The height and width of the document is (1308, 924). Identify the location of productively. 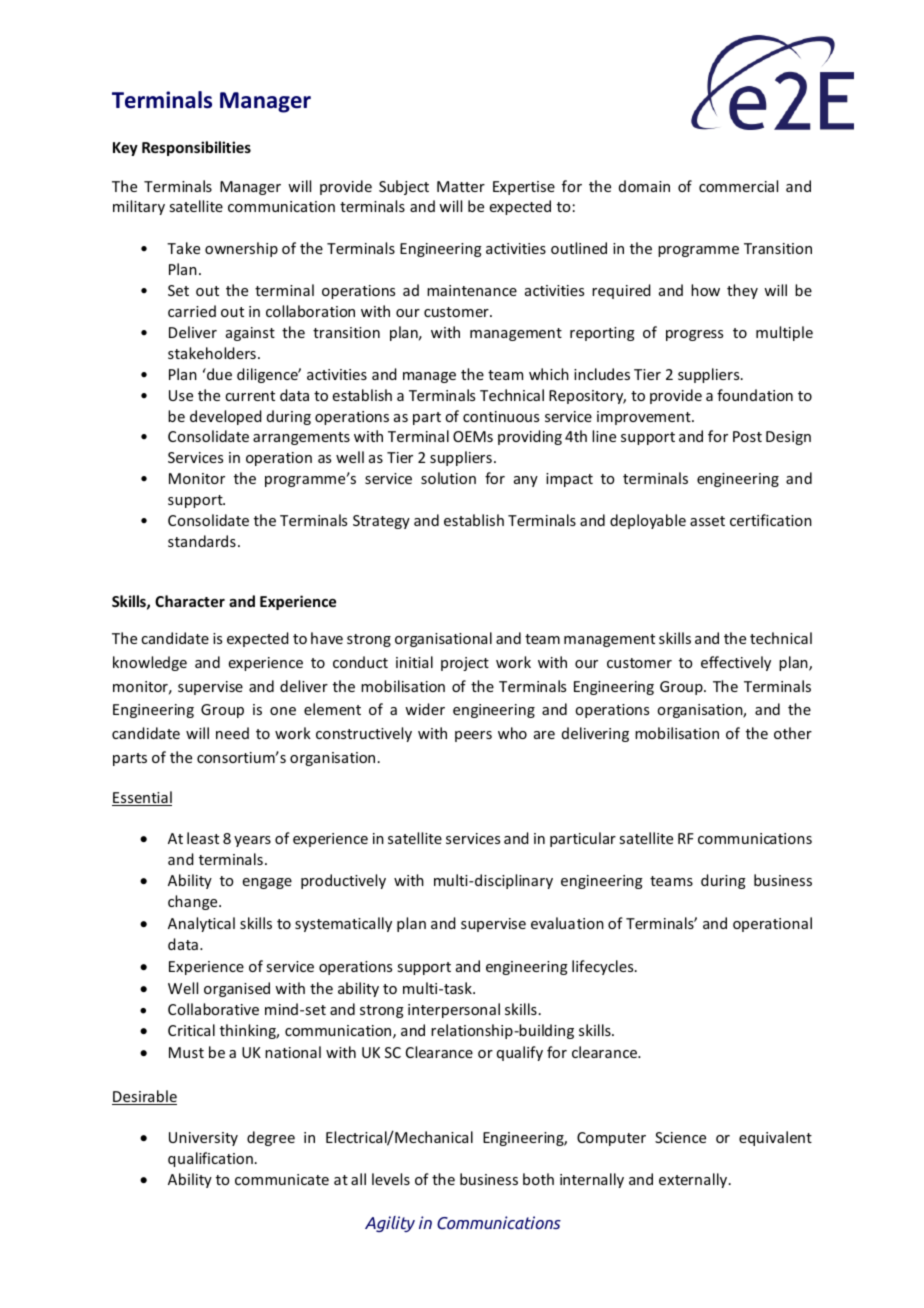
(343, 881).
